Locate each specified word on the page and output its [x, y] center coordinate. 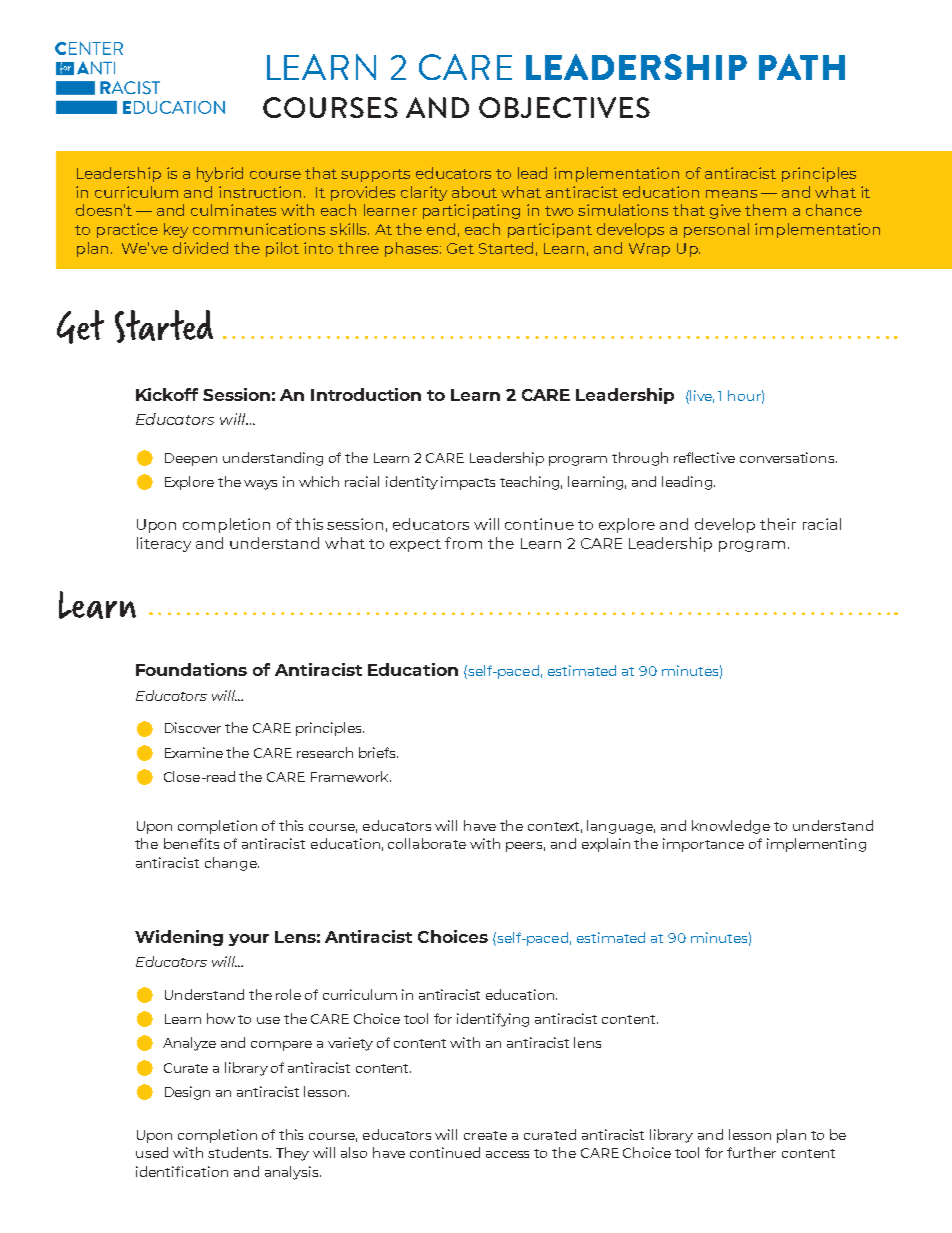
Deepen [191, 459]
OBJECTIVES [564, 107]
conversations [788, 457]
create [485, 1135]
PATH [802, 67]
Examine [194, 752]
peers [525, 847]
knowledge [731, 827]
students [239, 1152]
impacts [468, 483]
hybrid [220, 174]
